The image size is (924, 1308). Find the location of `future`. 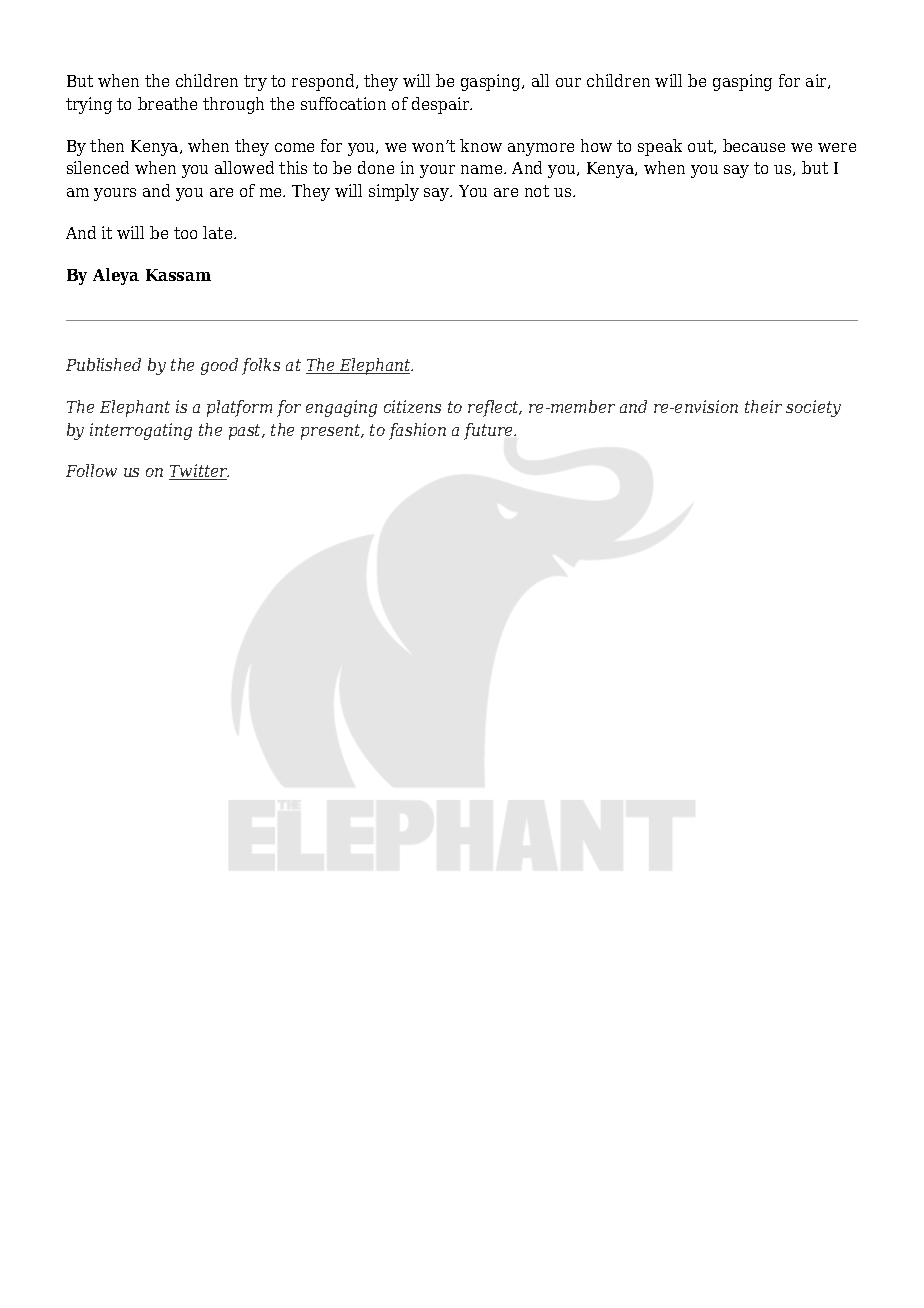

future is located at coordinates (490, 431).
